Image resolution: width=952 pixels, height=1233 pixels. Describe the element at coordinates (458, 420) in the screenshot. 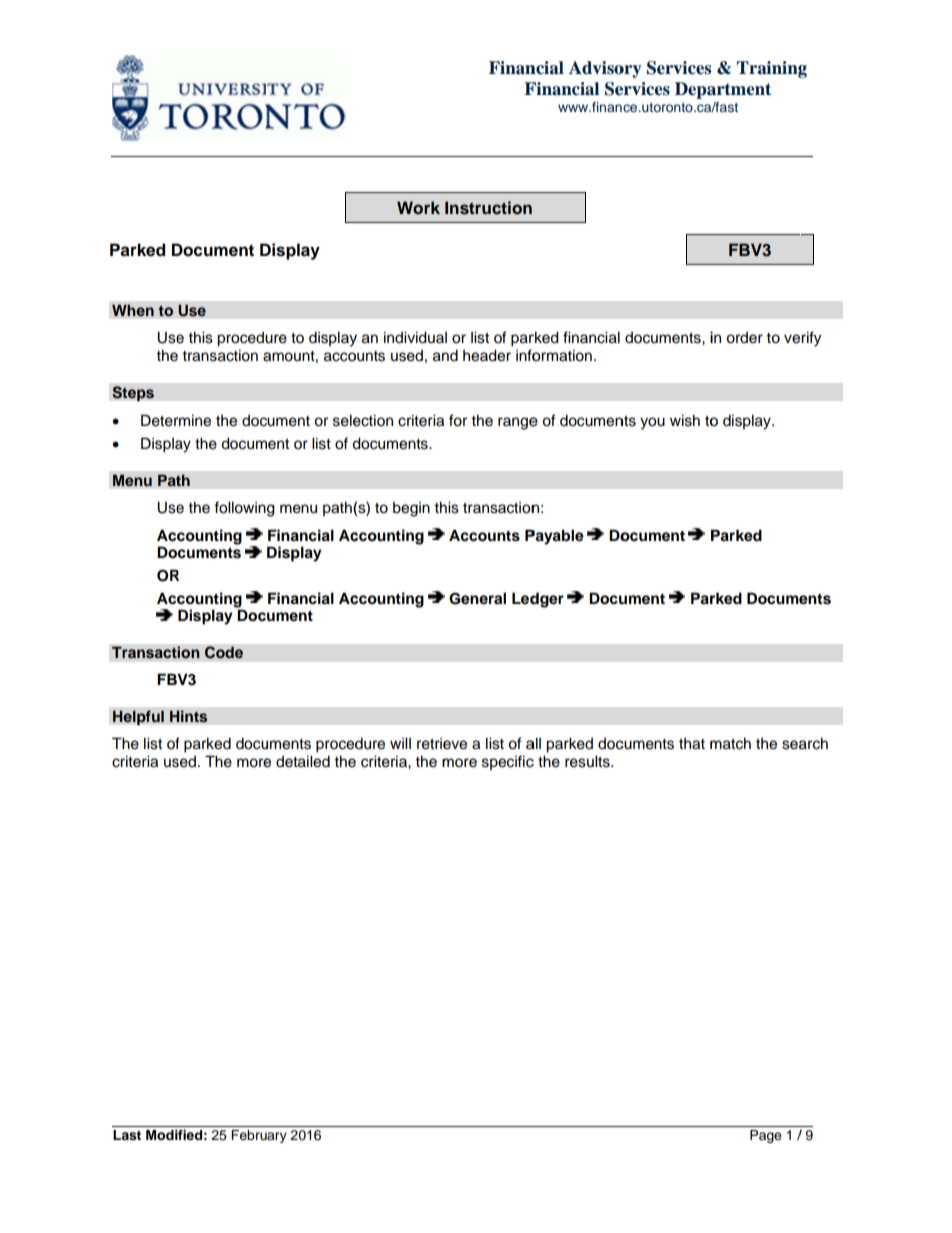

I see `for` at that location.
